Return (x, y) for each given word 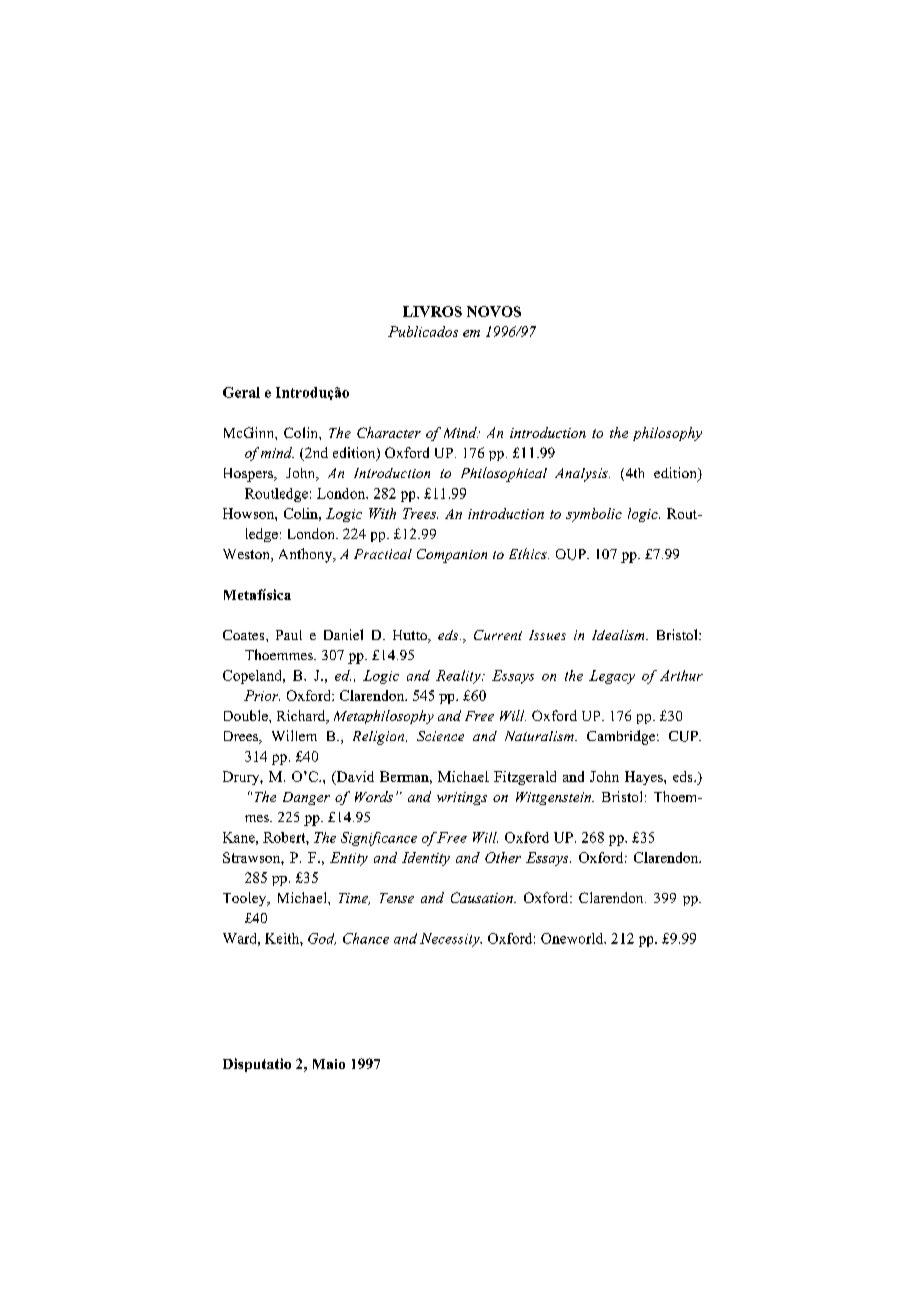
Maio (329, 1064)
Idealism (619, 635)
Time (354, 899)
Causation (483, 897)
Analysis (582, 475)
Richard (302, 717)
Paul (289, 635)
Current (498, 635)
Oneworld (573, 938)
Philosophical (504, 474)
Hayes (645, 778)
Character (389, 432)
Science (440, 736)
